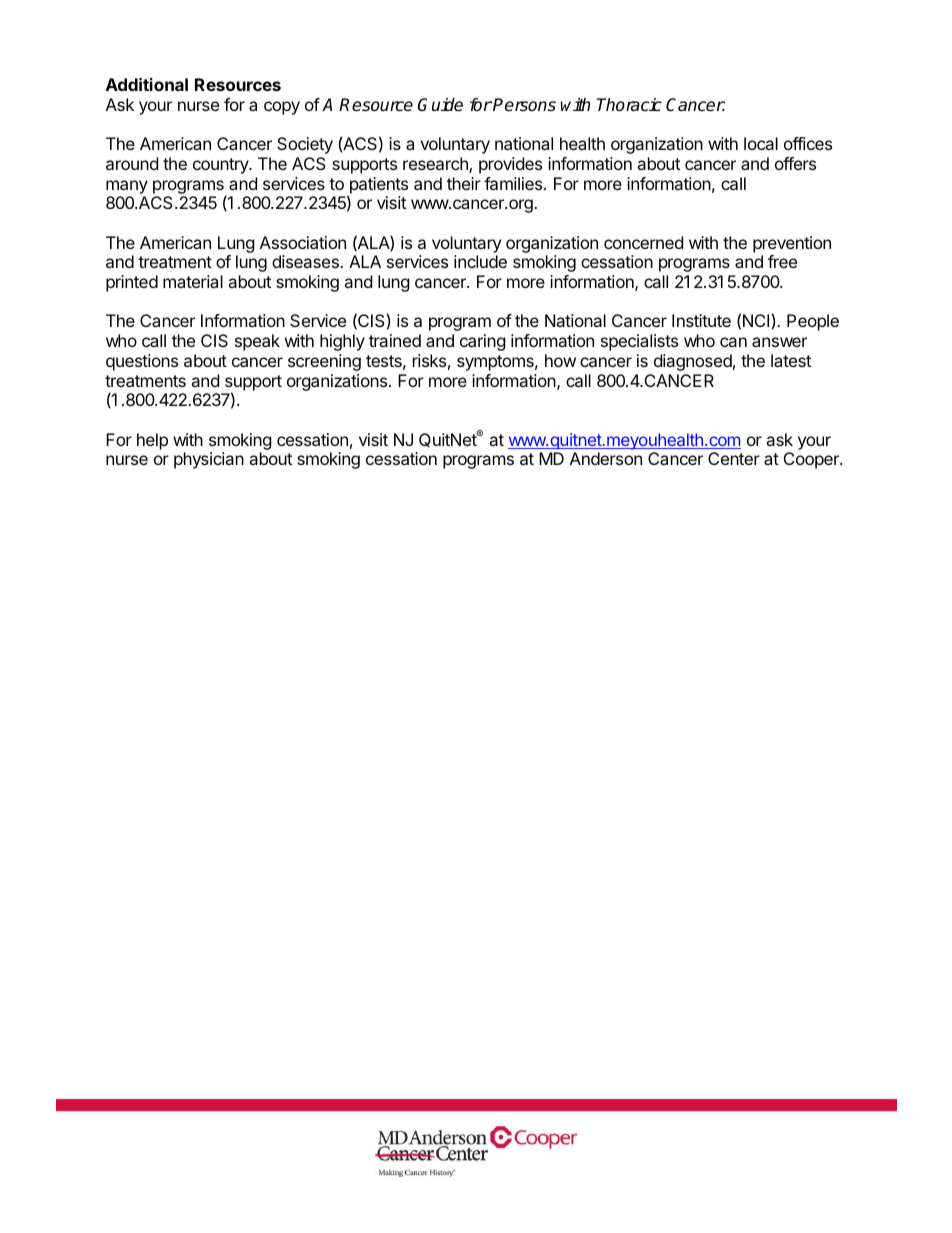  Describe the element at coordinates (209, 460) in the image. I see `physician` at that location.
